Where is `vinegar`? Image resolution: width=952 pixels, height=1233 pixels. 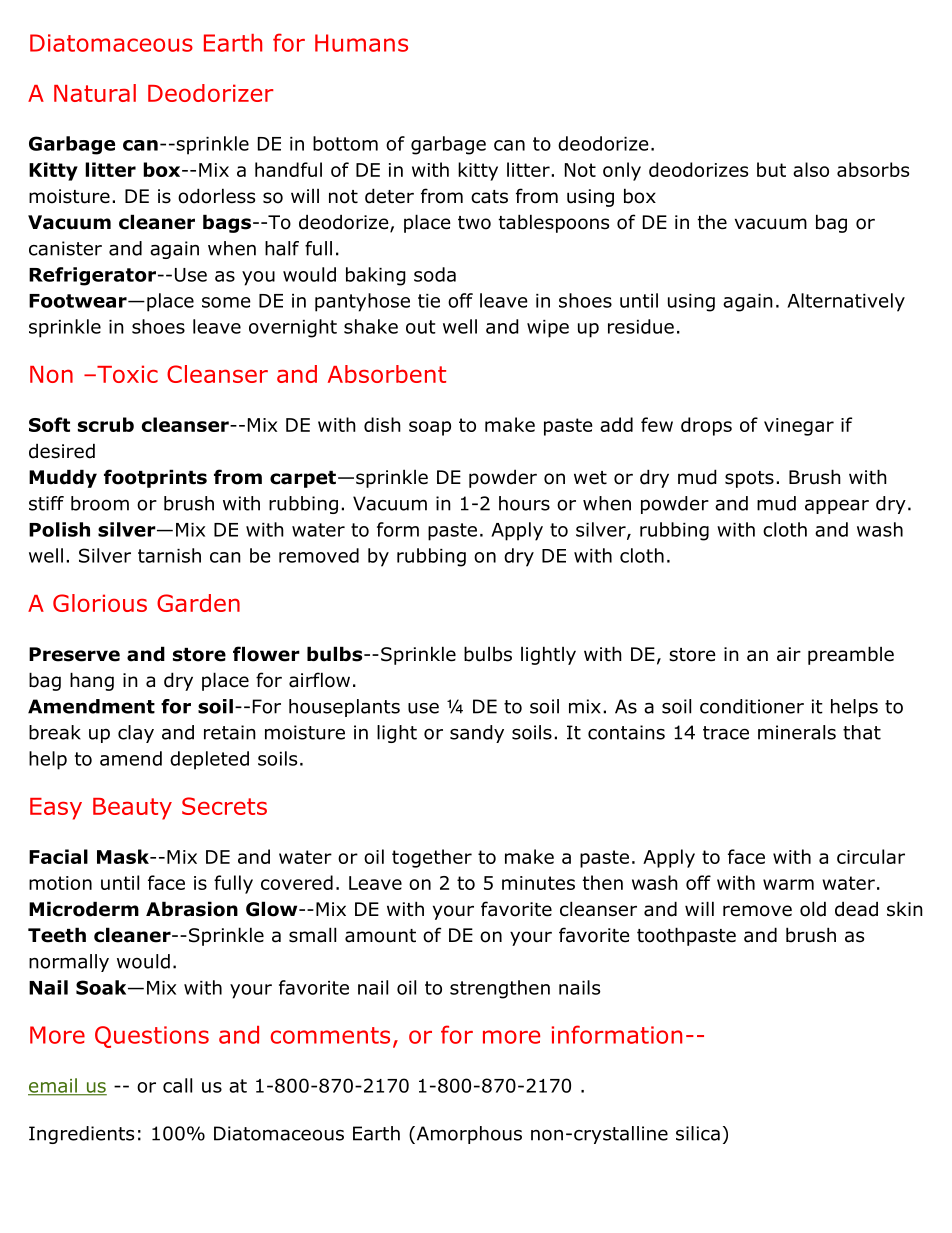
vinegar is located at coordinates (799, 427).
